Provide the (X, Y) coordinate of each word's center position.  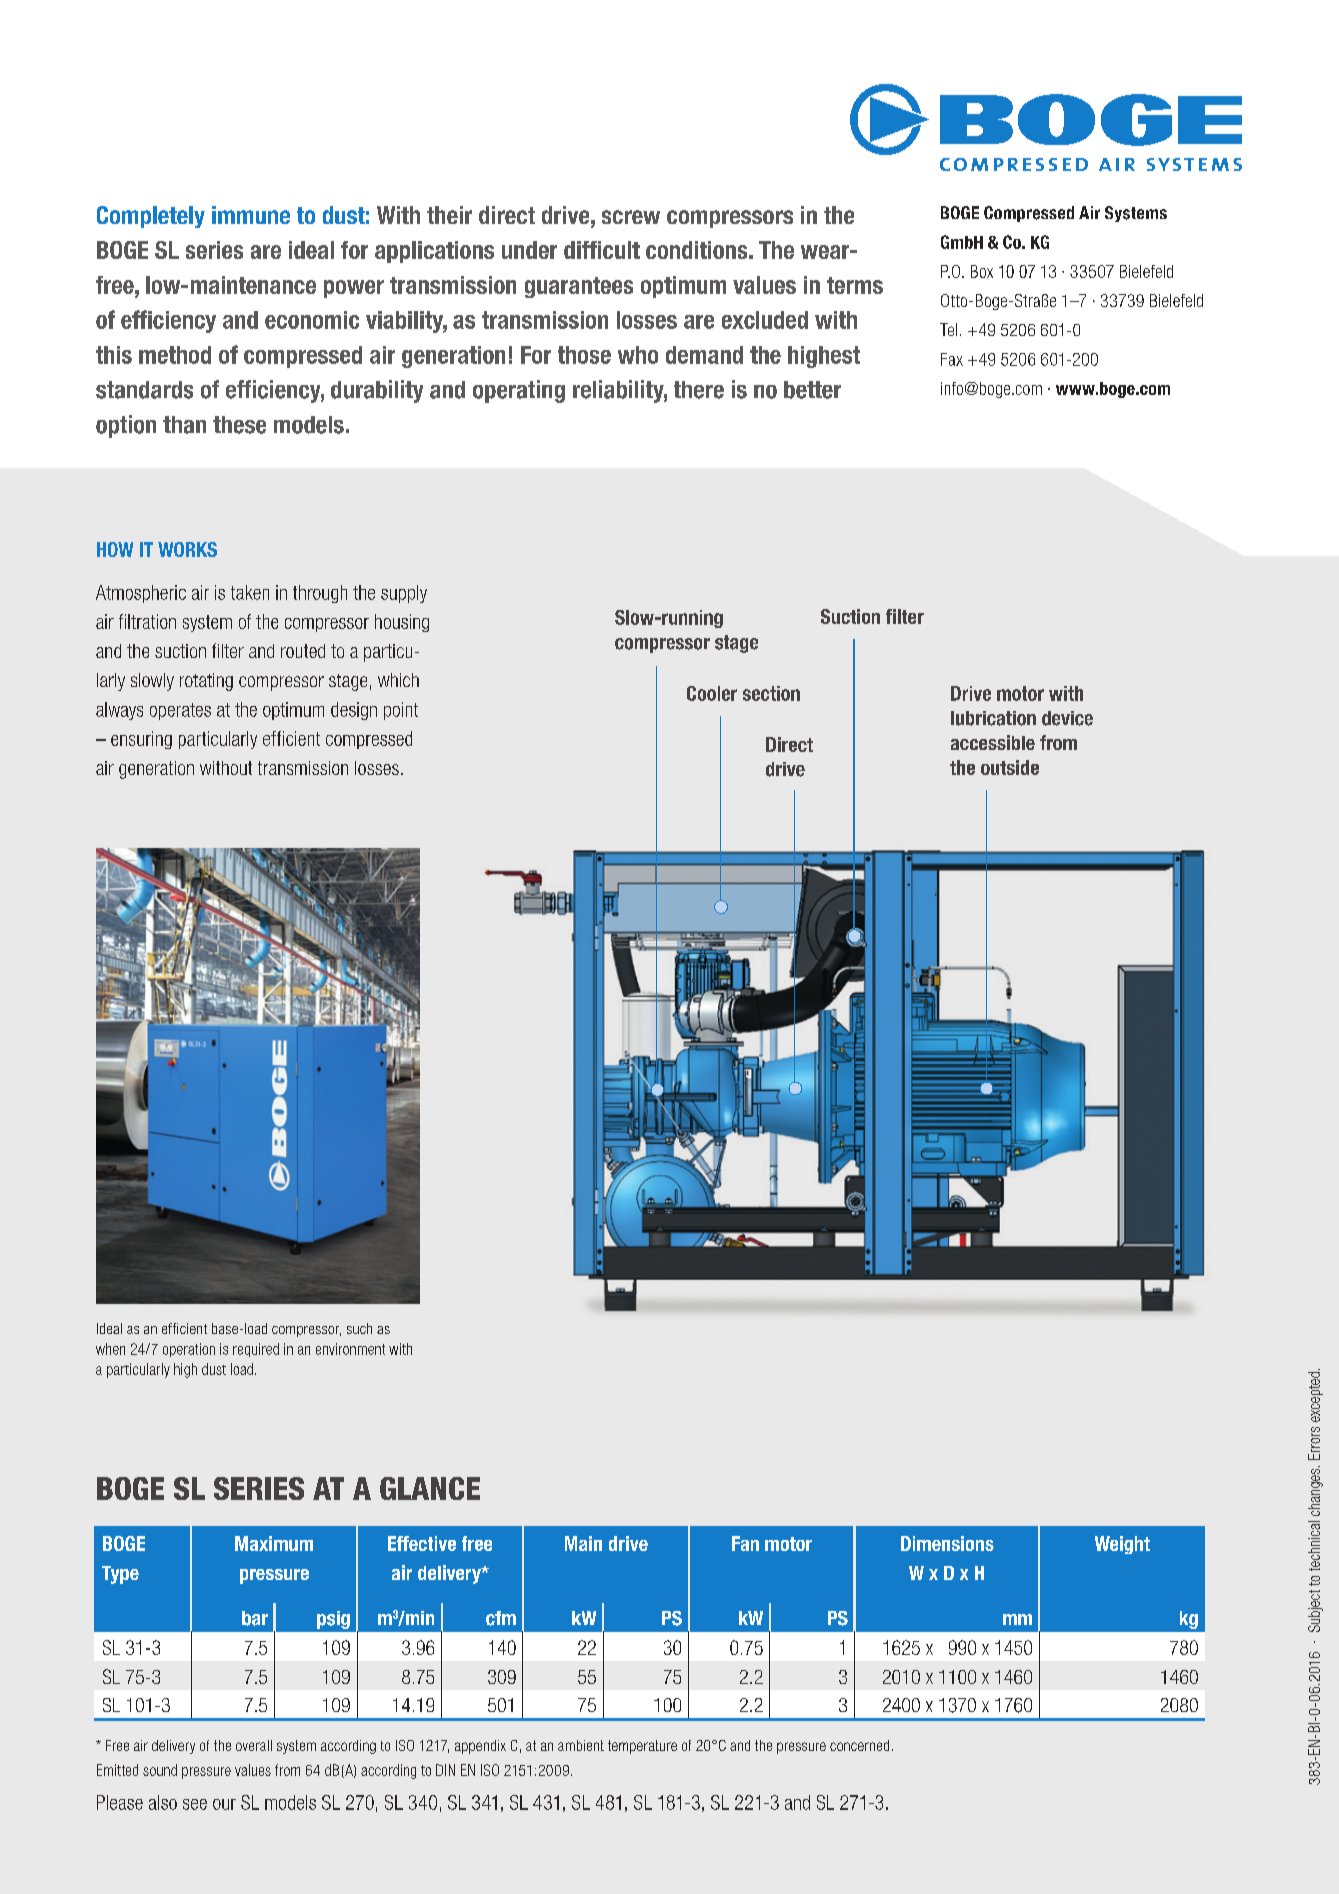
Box (982, 271)
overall (254, 1745)
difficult (602, 250)
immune (251, 215)
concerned (859, 1745)
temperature (642, 1747)
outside (1010, 767)
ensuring (141, 740)
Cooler (712, 693)
